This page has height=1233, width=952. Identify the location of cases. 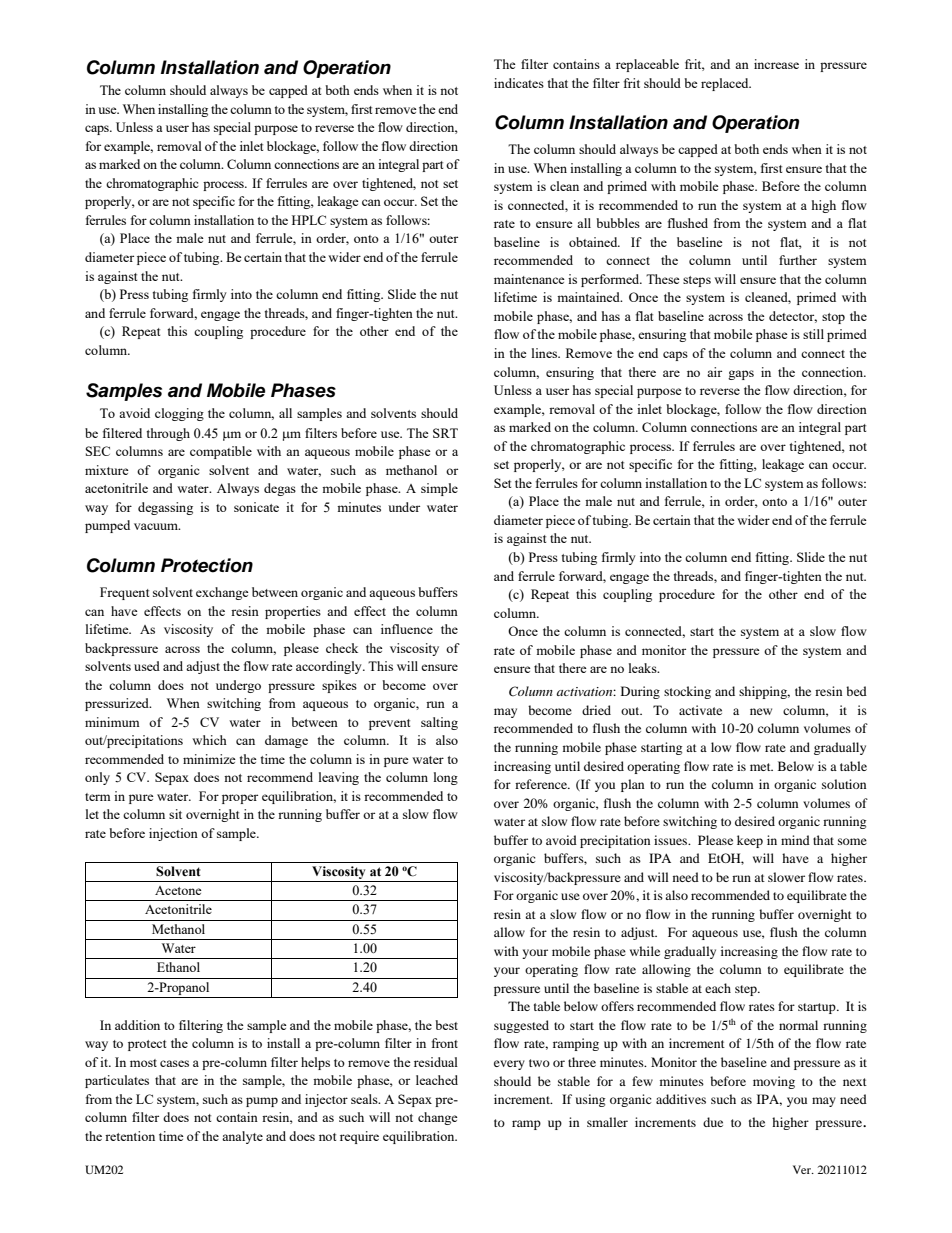
(174, 1063).
